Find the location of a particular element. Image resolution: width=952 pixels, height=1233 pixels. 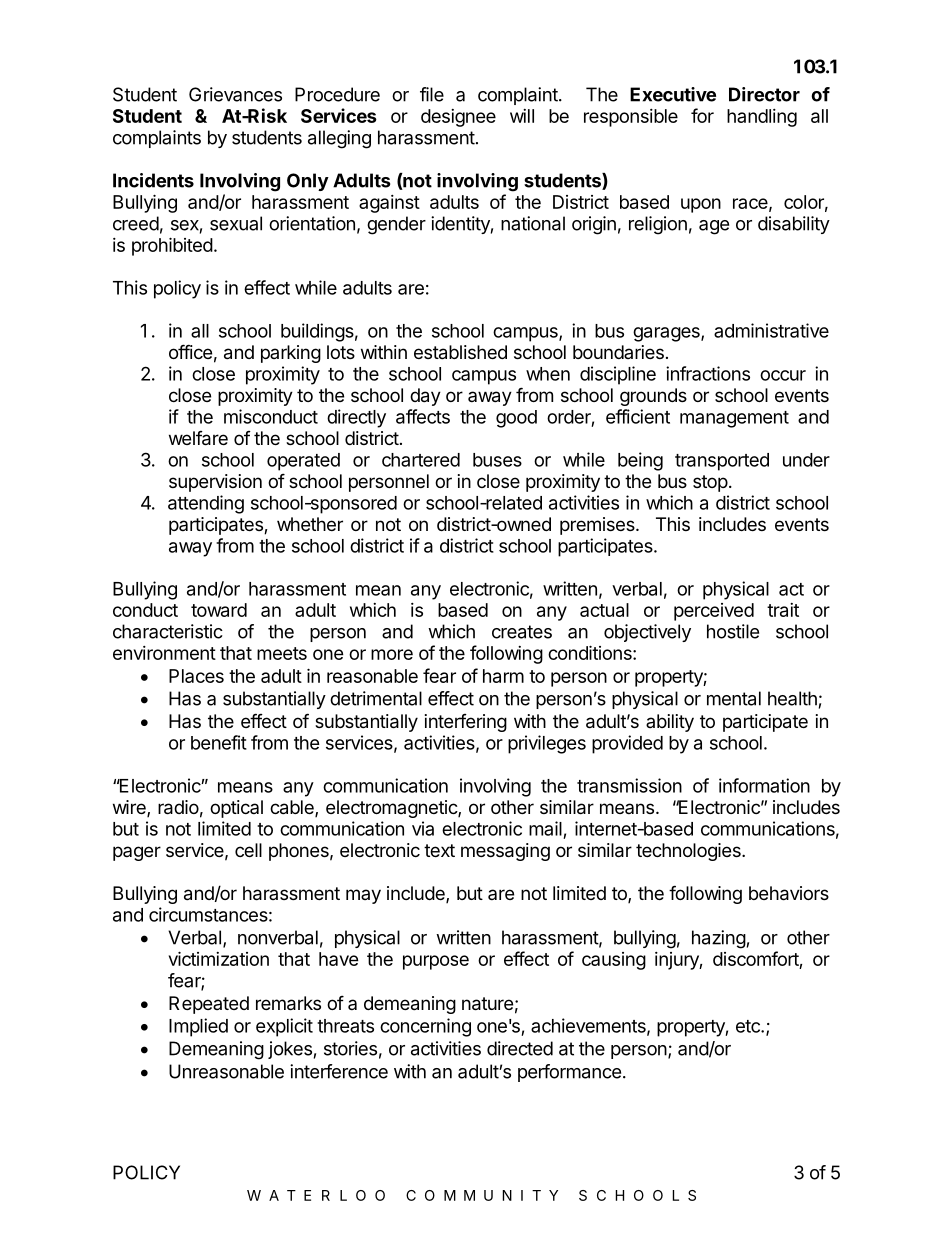

perceived is located at coordinates (714, 612).
